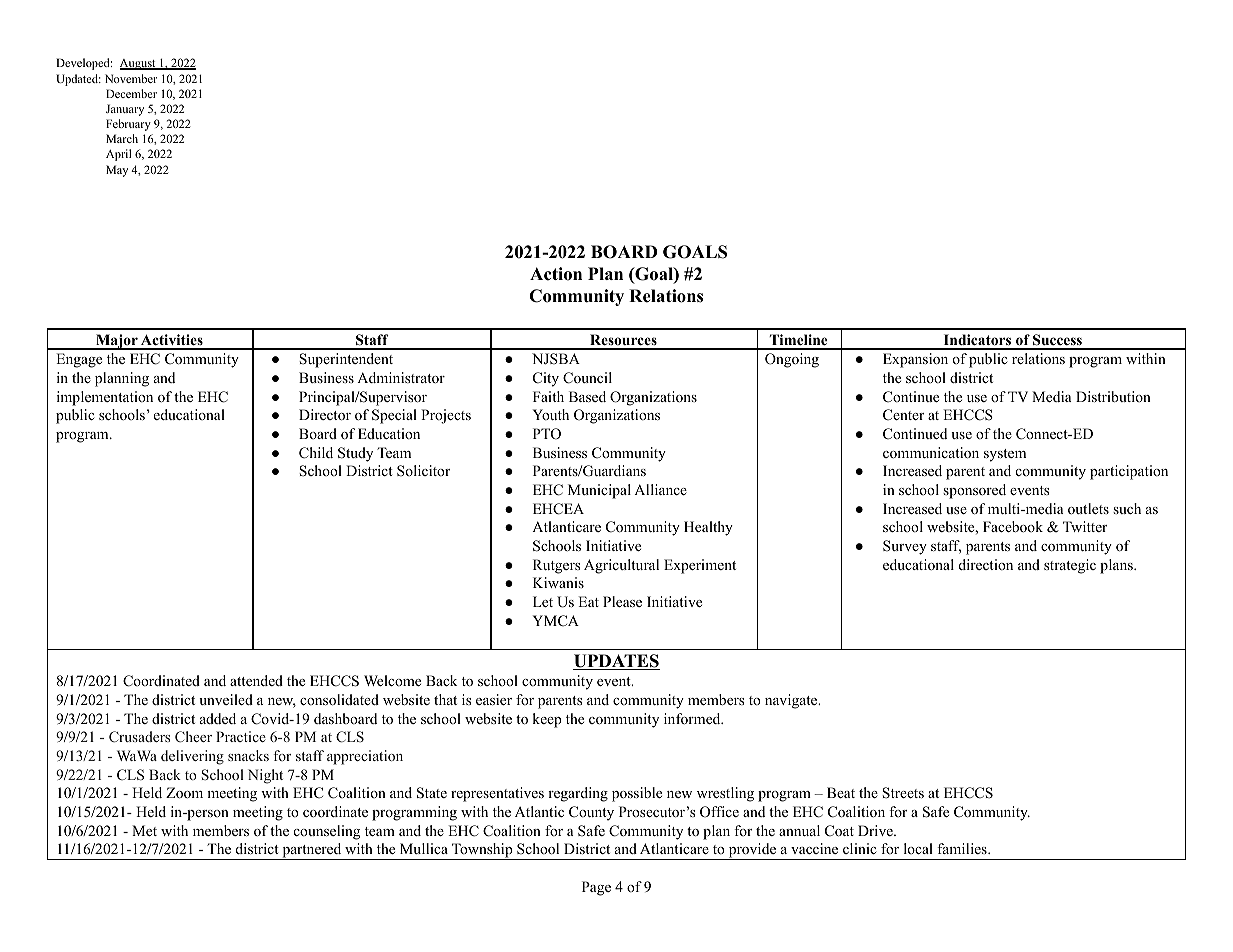 The image size is (1233, 952). Describe the element at coordinates (915, 360) in the image. I see `Expansion` at that location.
